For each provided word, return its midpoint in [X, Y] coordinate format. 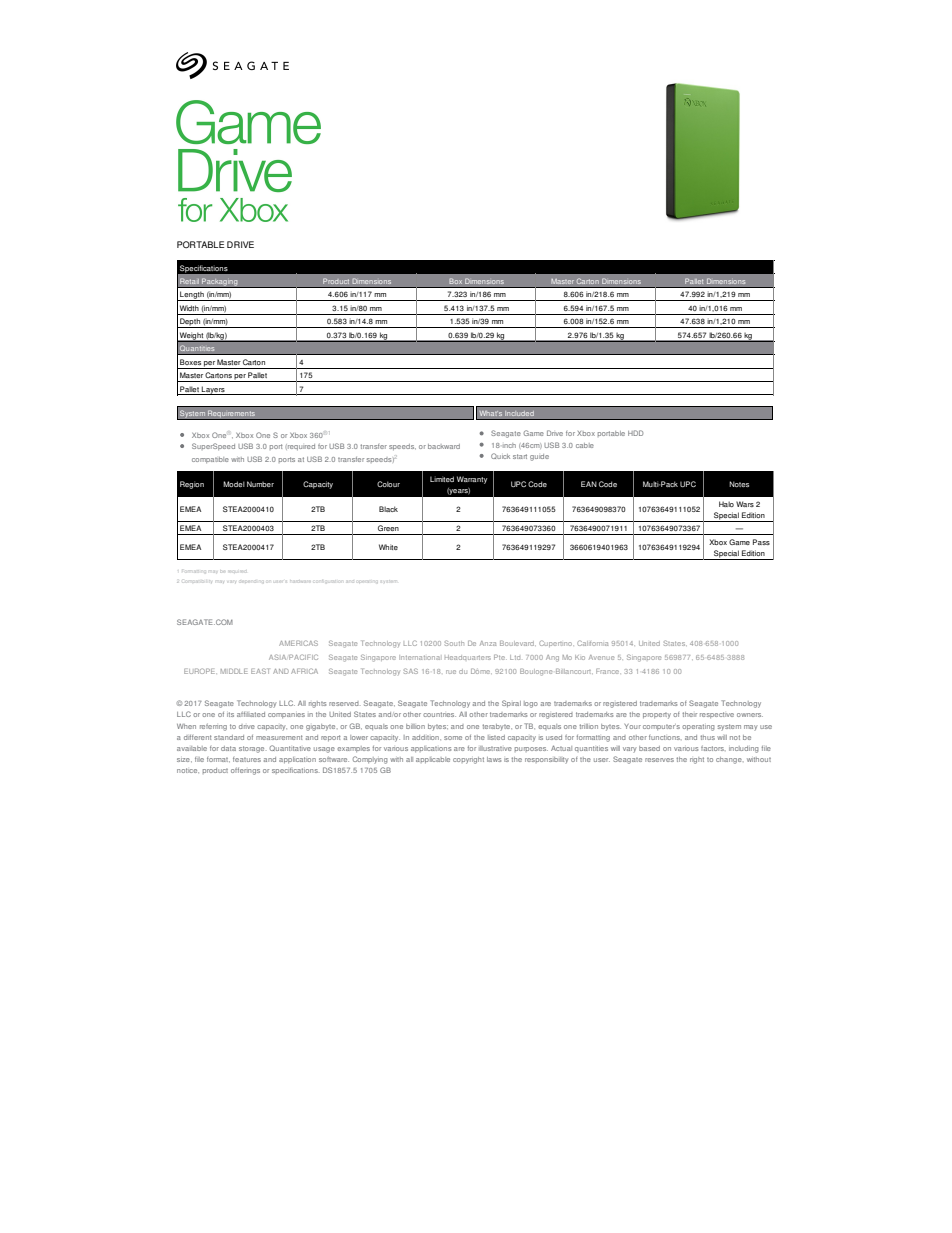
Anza [488, 643]
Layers [213, 390]
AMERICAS [298, 643]
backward [444, 446]
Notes [739, 484]
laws [494, 759]
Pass [761, 542]
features [247, 759]
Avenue [601, 657]
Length [192, 296]
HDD [635, 433]
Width [189, 308]
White [388, 547]
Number [260, 484]
